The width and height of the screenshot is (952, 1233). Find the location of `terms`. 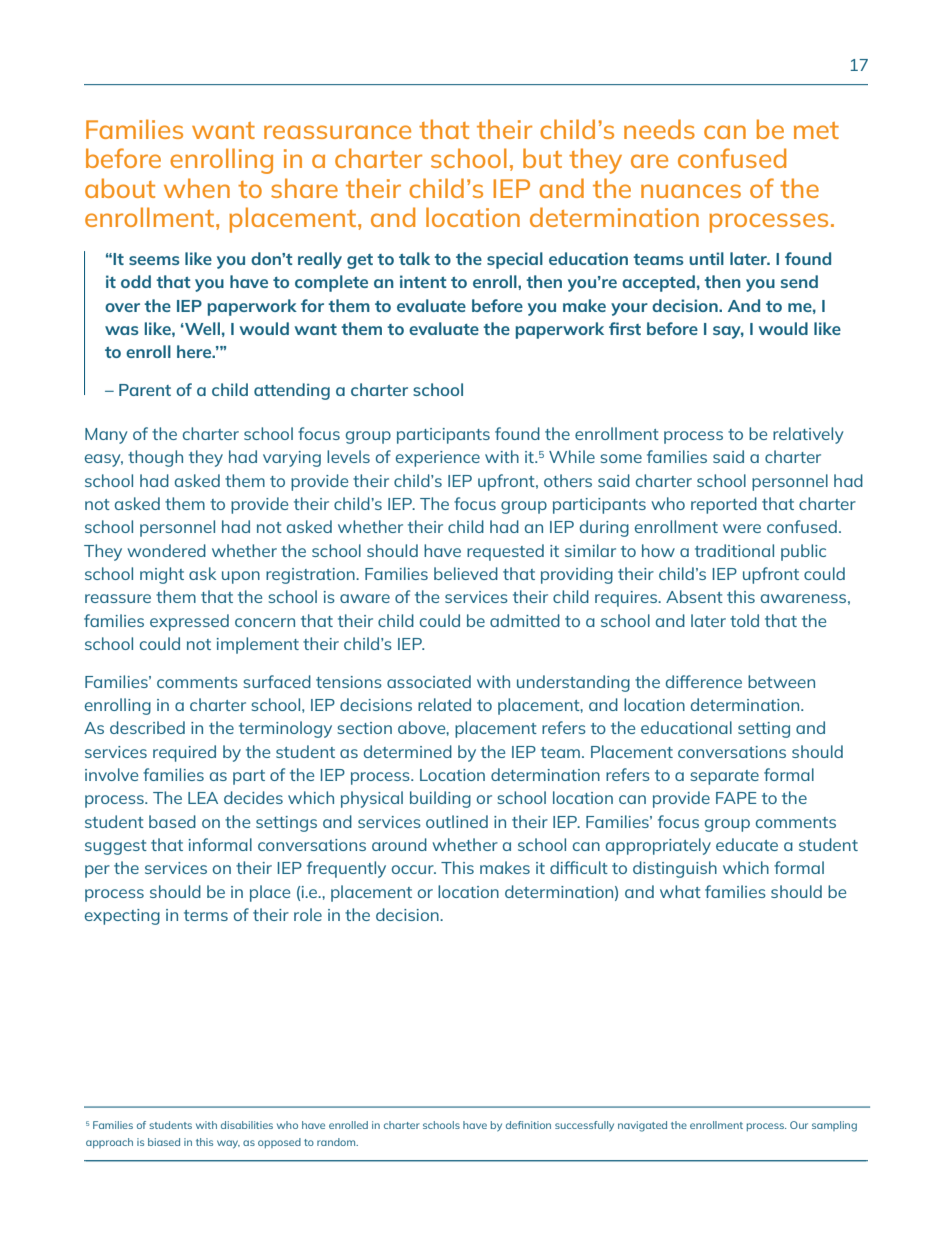

terms is located at coordinates (206, 915).
